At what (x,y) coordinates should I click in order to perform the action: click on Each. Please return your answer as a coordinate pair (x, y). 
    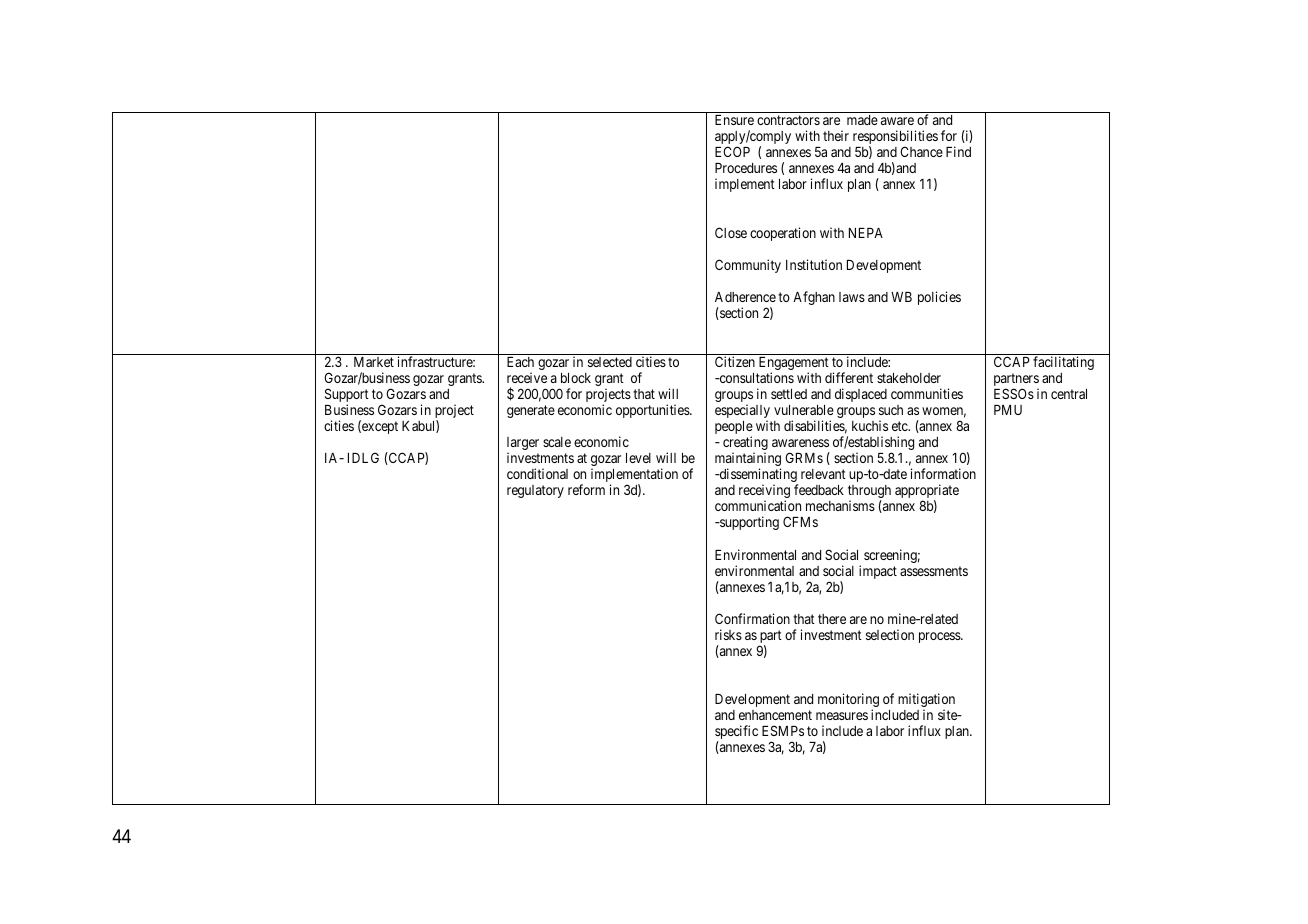
    Looking at the image, I should click on (520, 362).
